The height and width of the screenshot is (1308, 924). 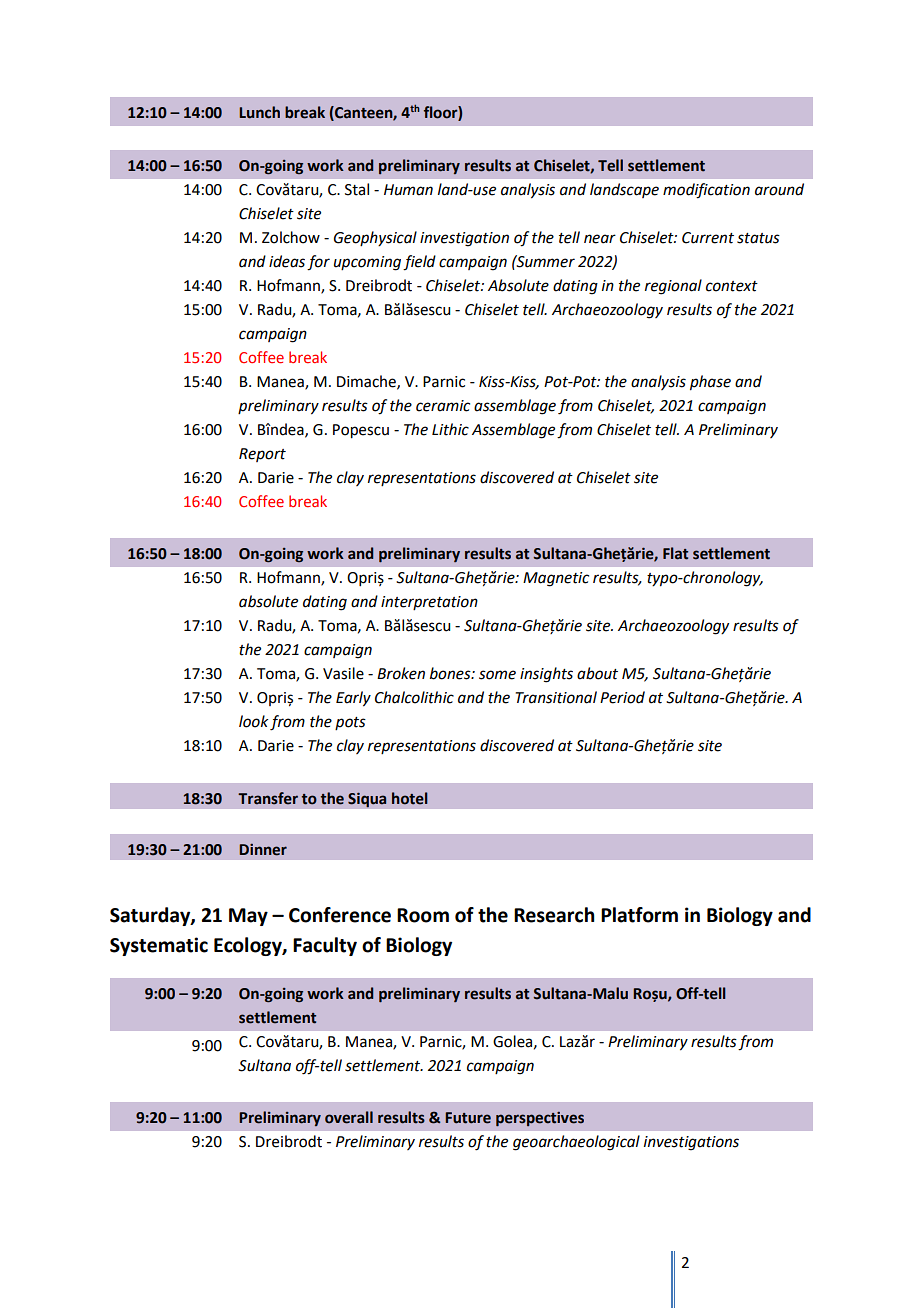 What do you see at coordinates (429, 603) in the screenshot?
I see `interpretation` at bounding box center [429, 603].
